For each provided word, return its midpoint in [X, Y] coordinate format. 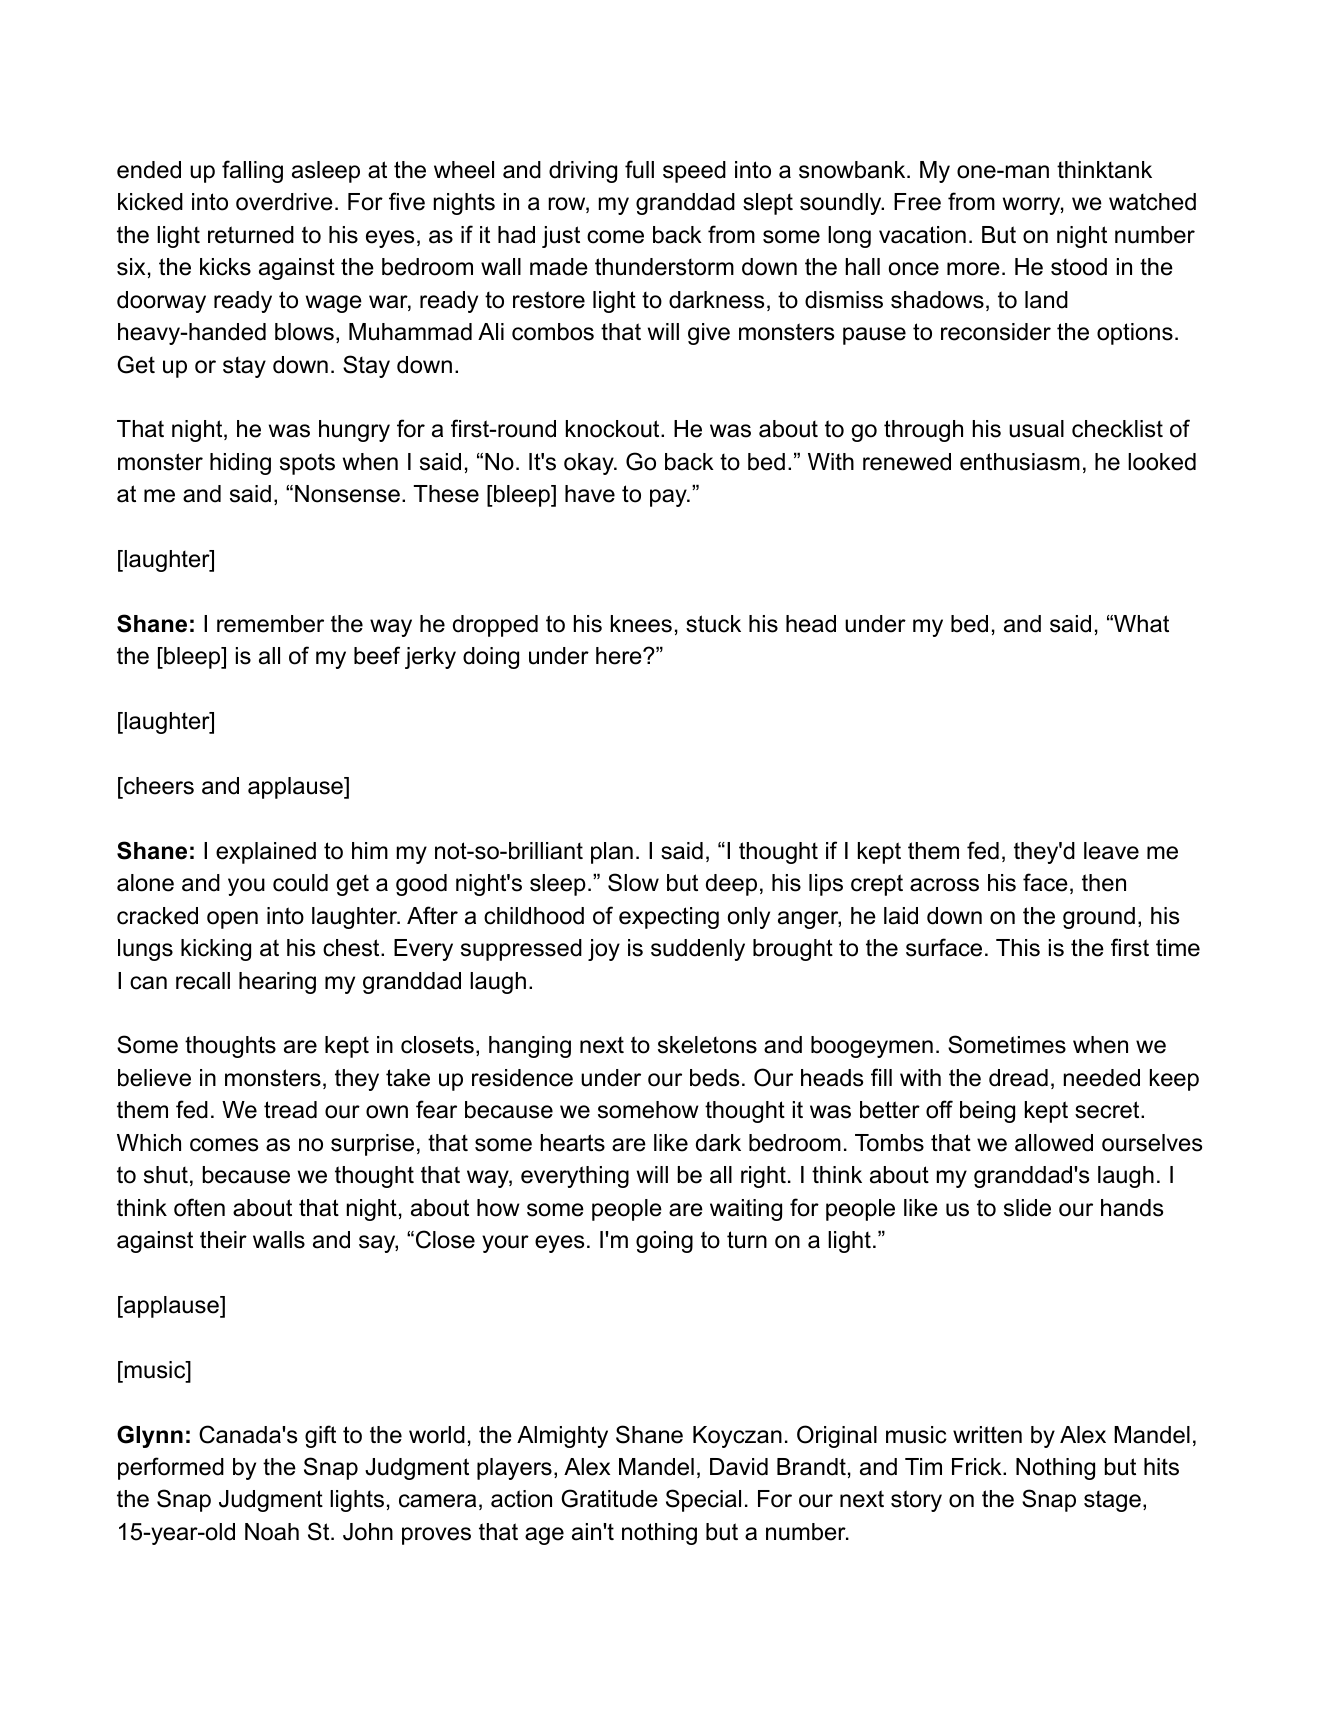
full [639, 169]
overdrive [284, 202]
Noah [272, 1532]
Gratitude [609, 1498]
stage [1112, 1501]
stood [1079, 267]
